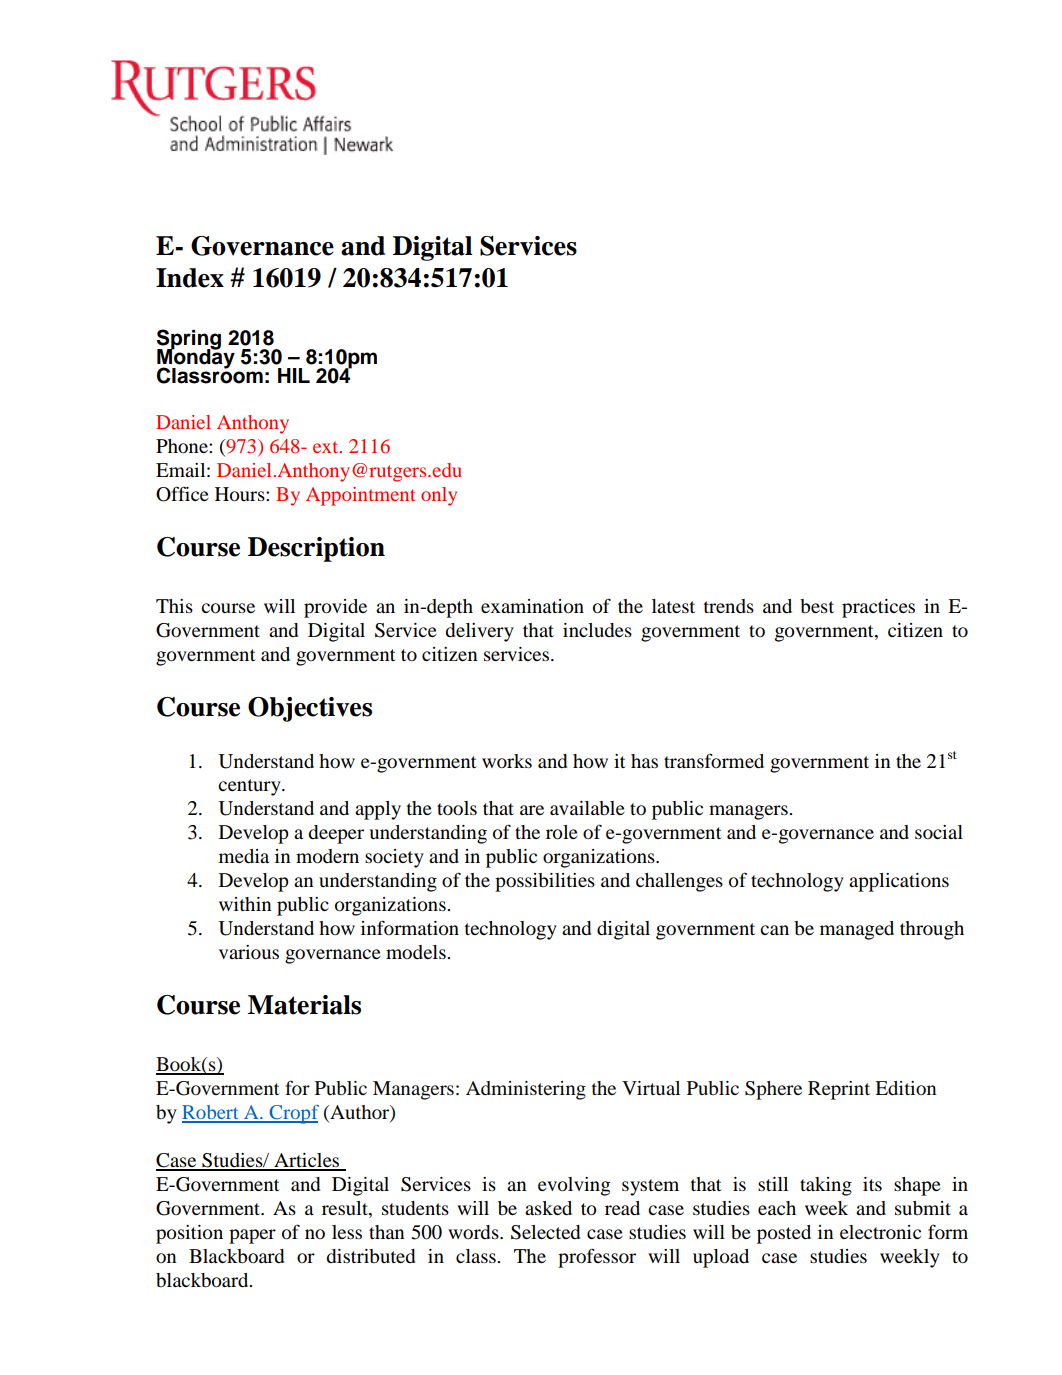 The image size is (1062, 1375). Describe the element at coordinates (817, 606) in the document. I see `best` at that location.
